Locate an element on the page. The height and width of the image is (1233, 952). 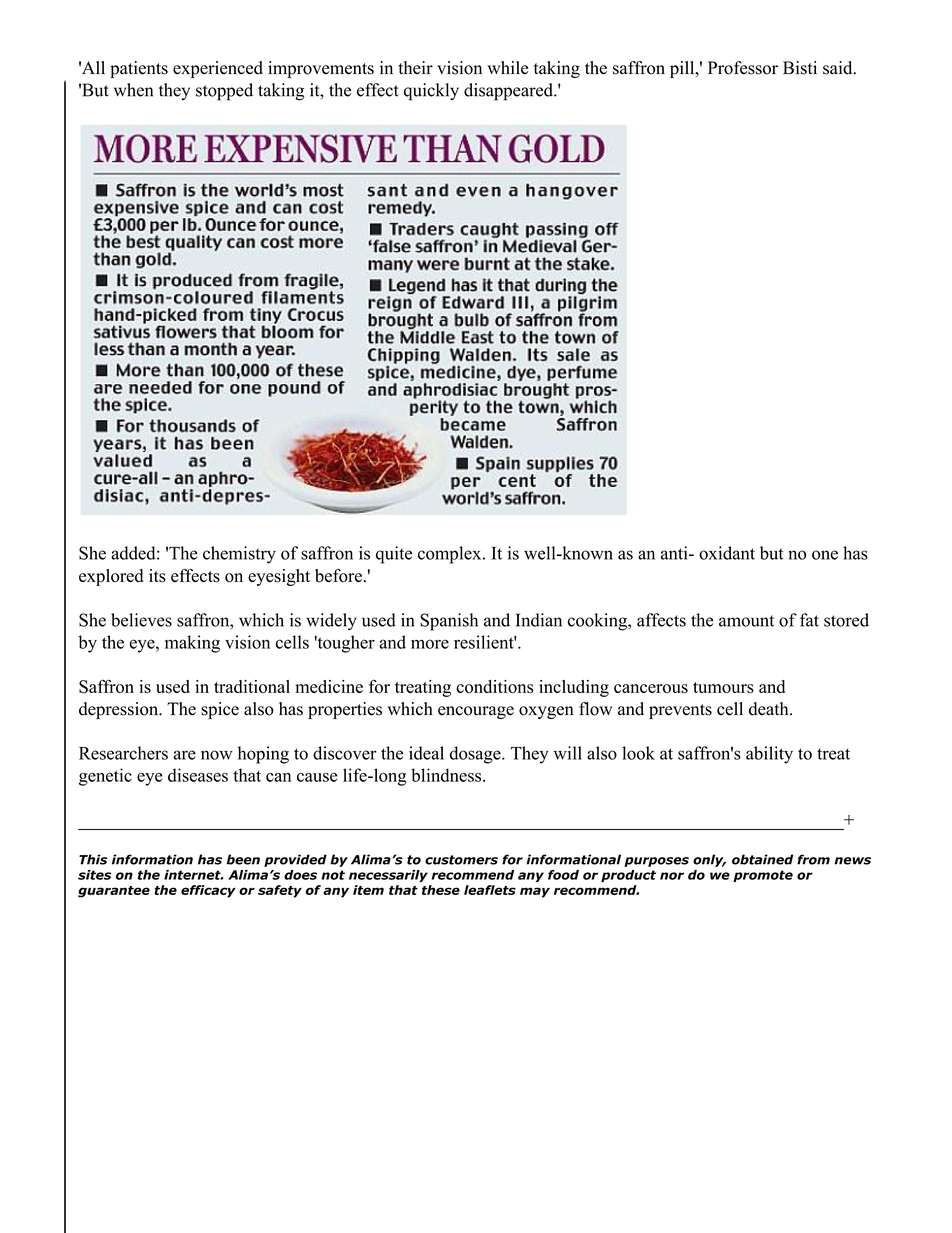
making is located at coordinates (192, 644).
